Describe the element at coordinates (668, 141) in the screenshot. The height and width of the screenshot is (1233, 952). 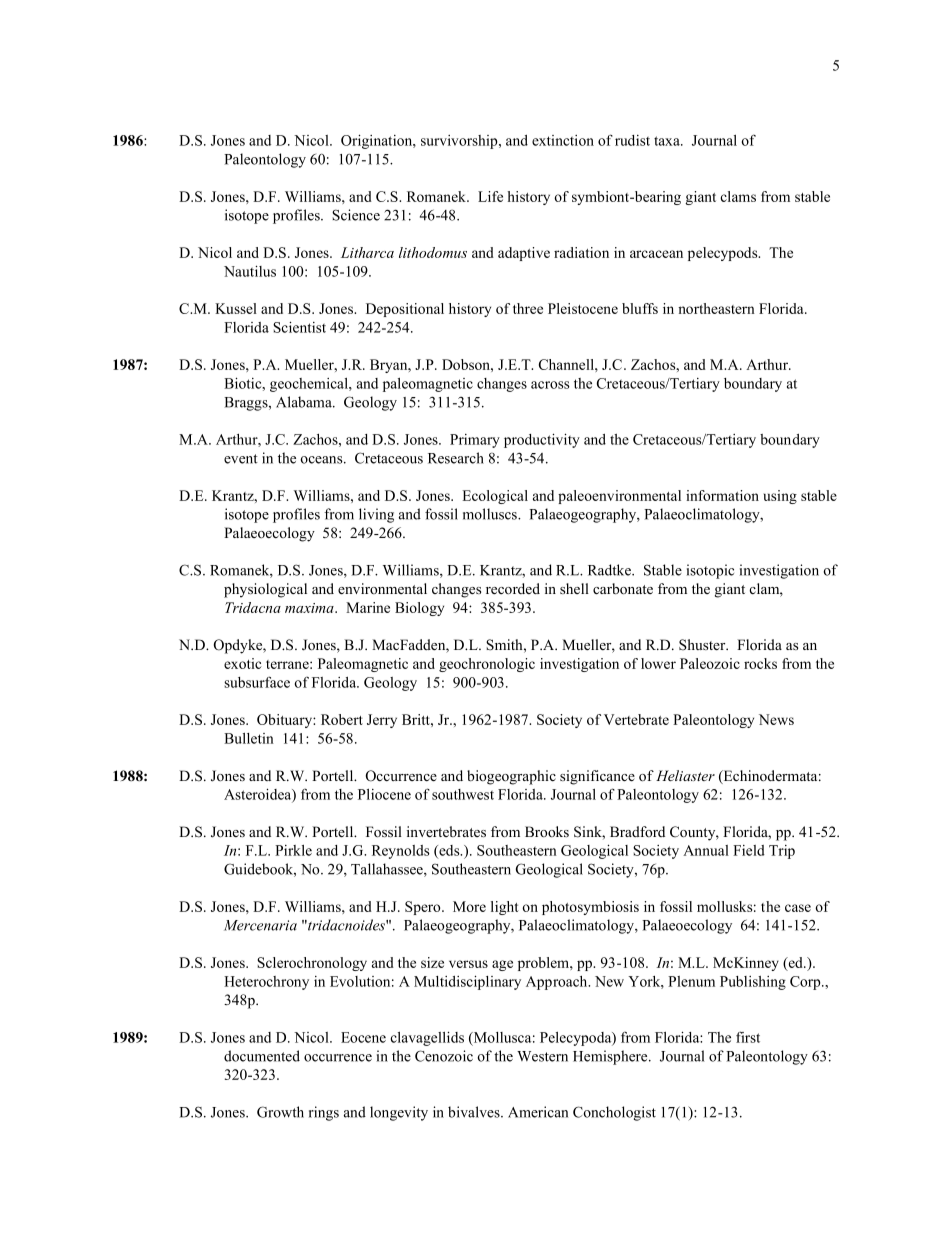
I see `taxa` at that location.
